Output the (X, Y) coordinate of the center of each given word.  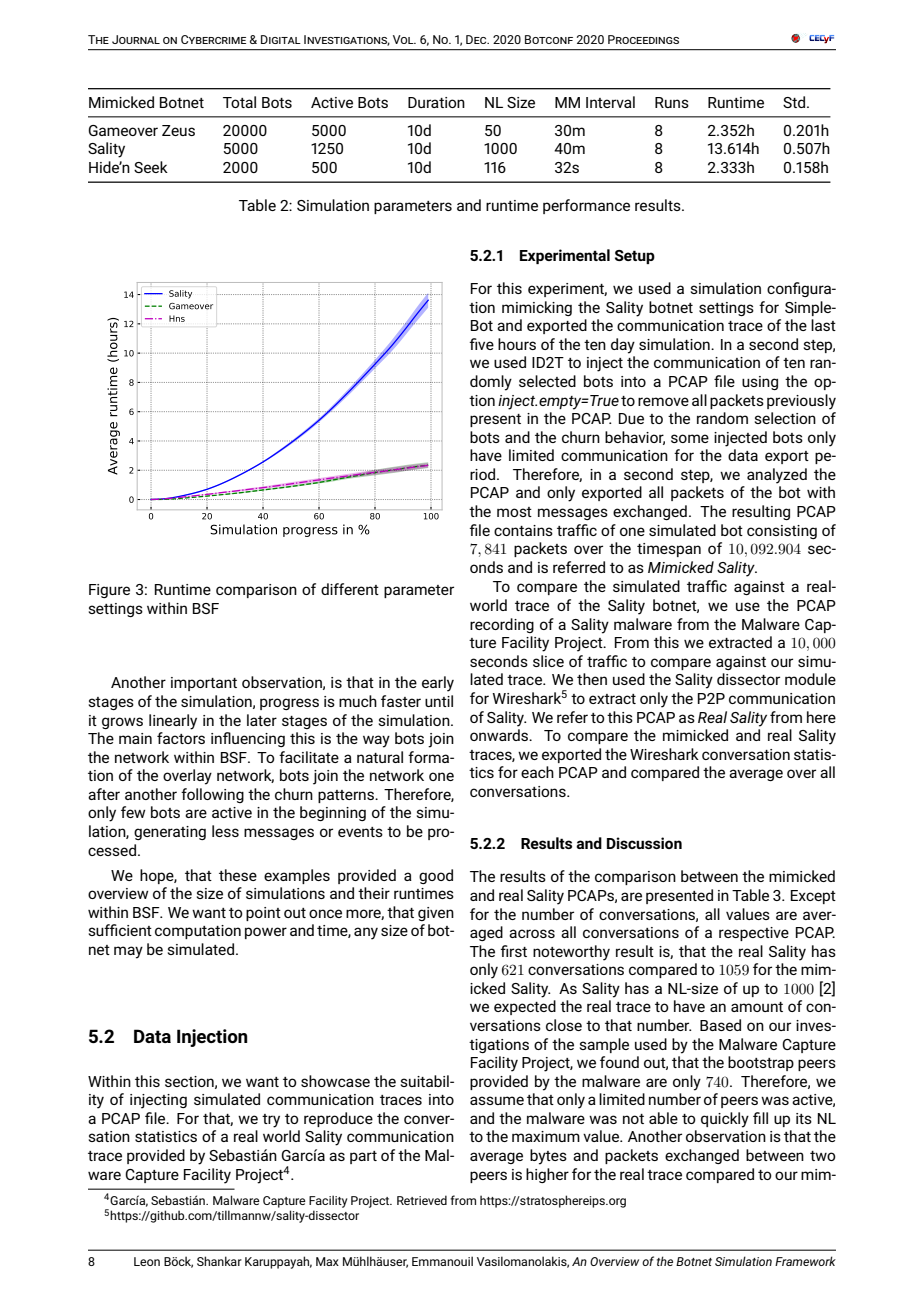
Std (795, 102)
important (204, 684)
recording (502, 625)
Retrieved (422, 1200)
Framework (805, 1261)
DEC (477, 39)
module (810, 679)
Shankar (219, 1261)
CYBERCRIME (213, 39)
